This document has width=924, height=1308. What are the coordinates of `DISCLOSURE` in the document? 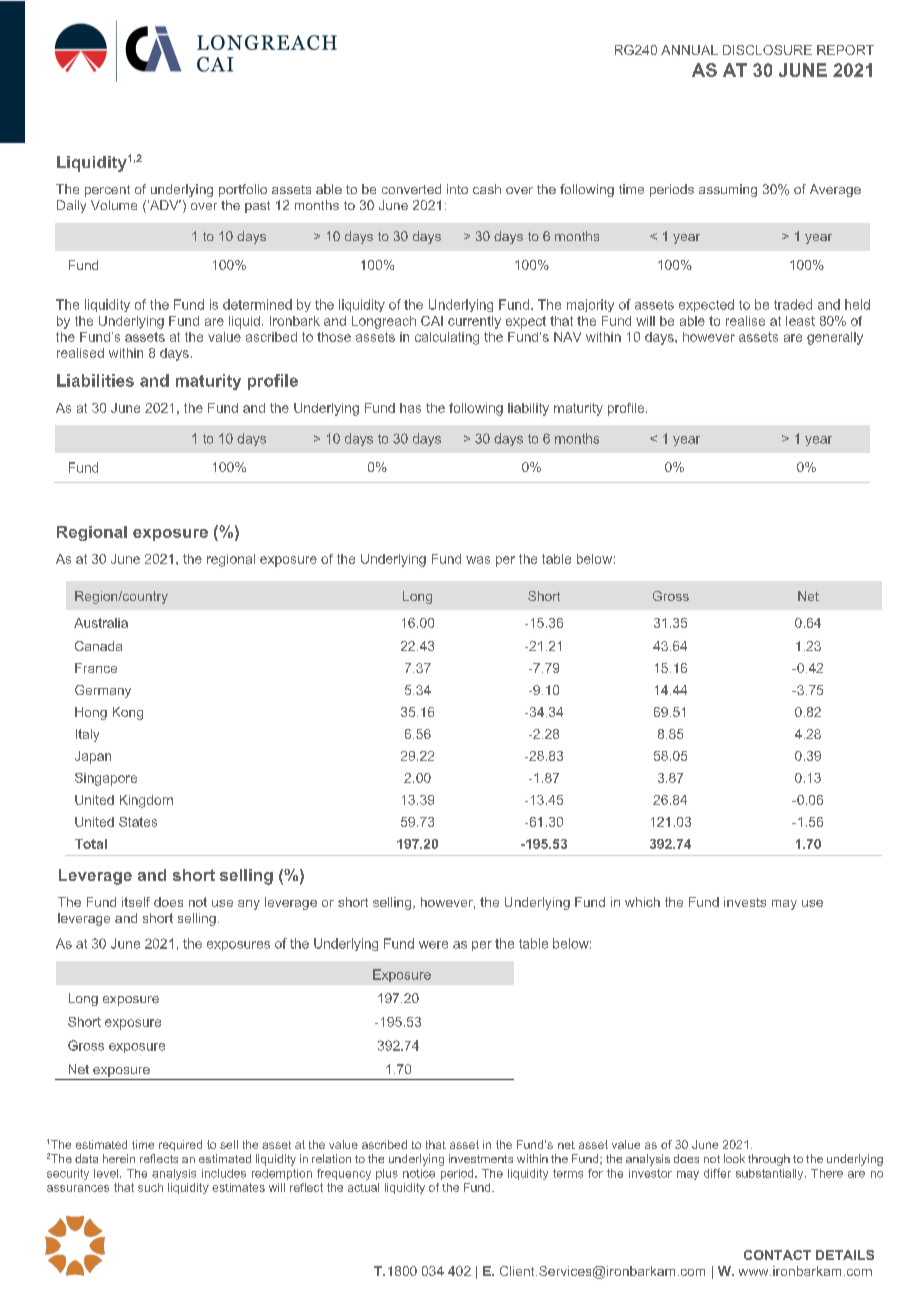 It's located at (767, 50).
